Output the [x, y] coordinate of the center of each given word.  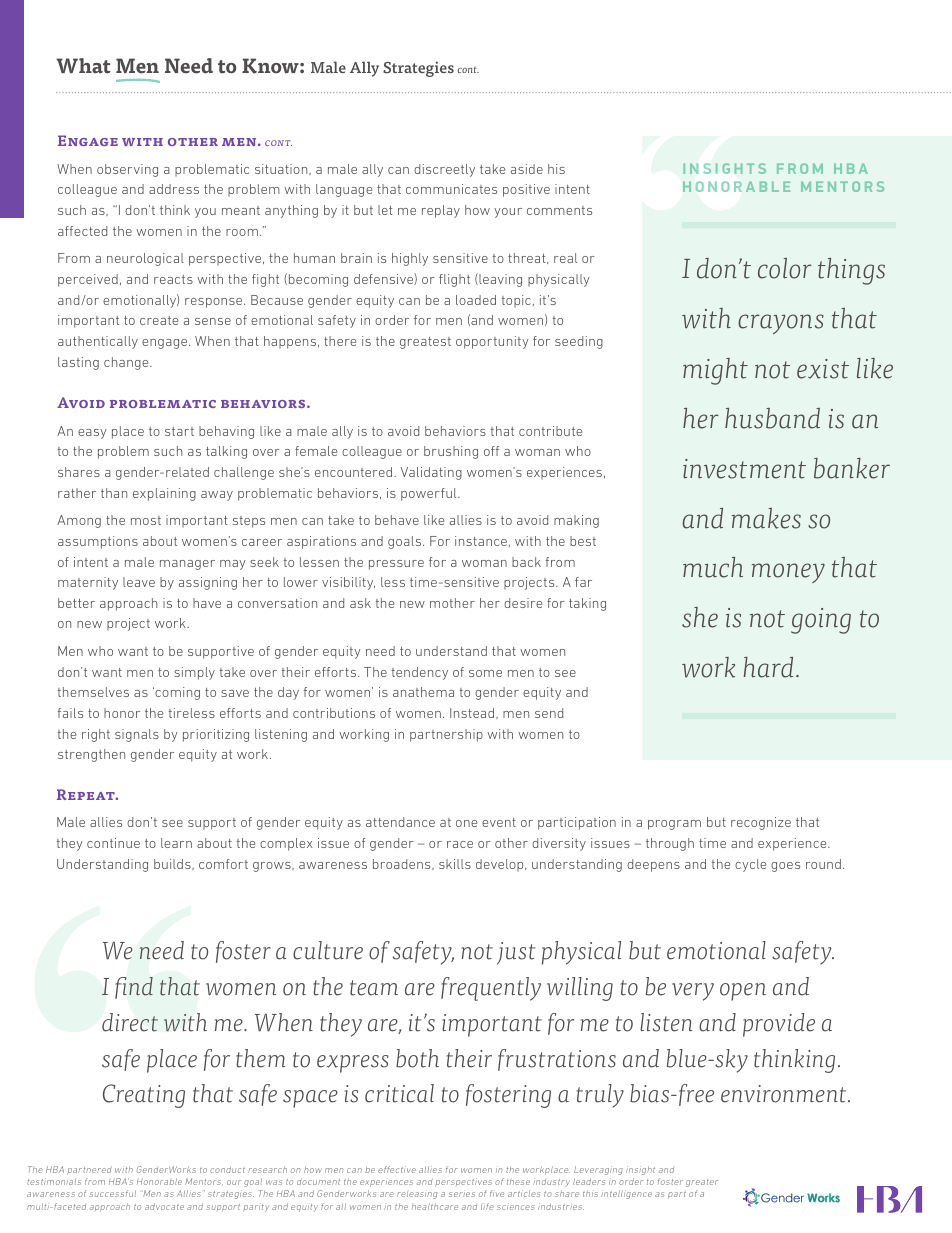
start [179, 431]
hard [768, 667]
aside [527, 169]
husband [772, 418]
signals [137, 735]
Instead [473, 713]
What [83, 66]
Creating [144, 1096]
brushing [451, 452]
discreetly [444, 170]
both [417, 1058]
